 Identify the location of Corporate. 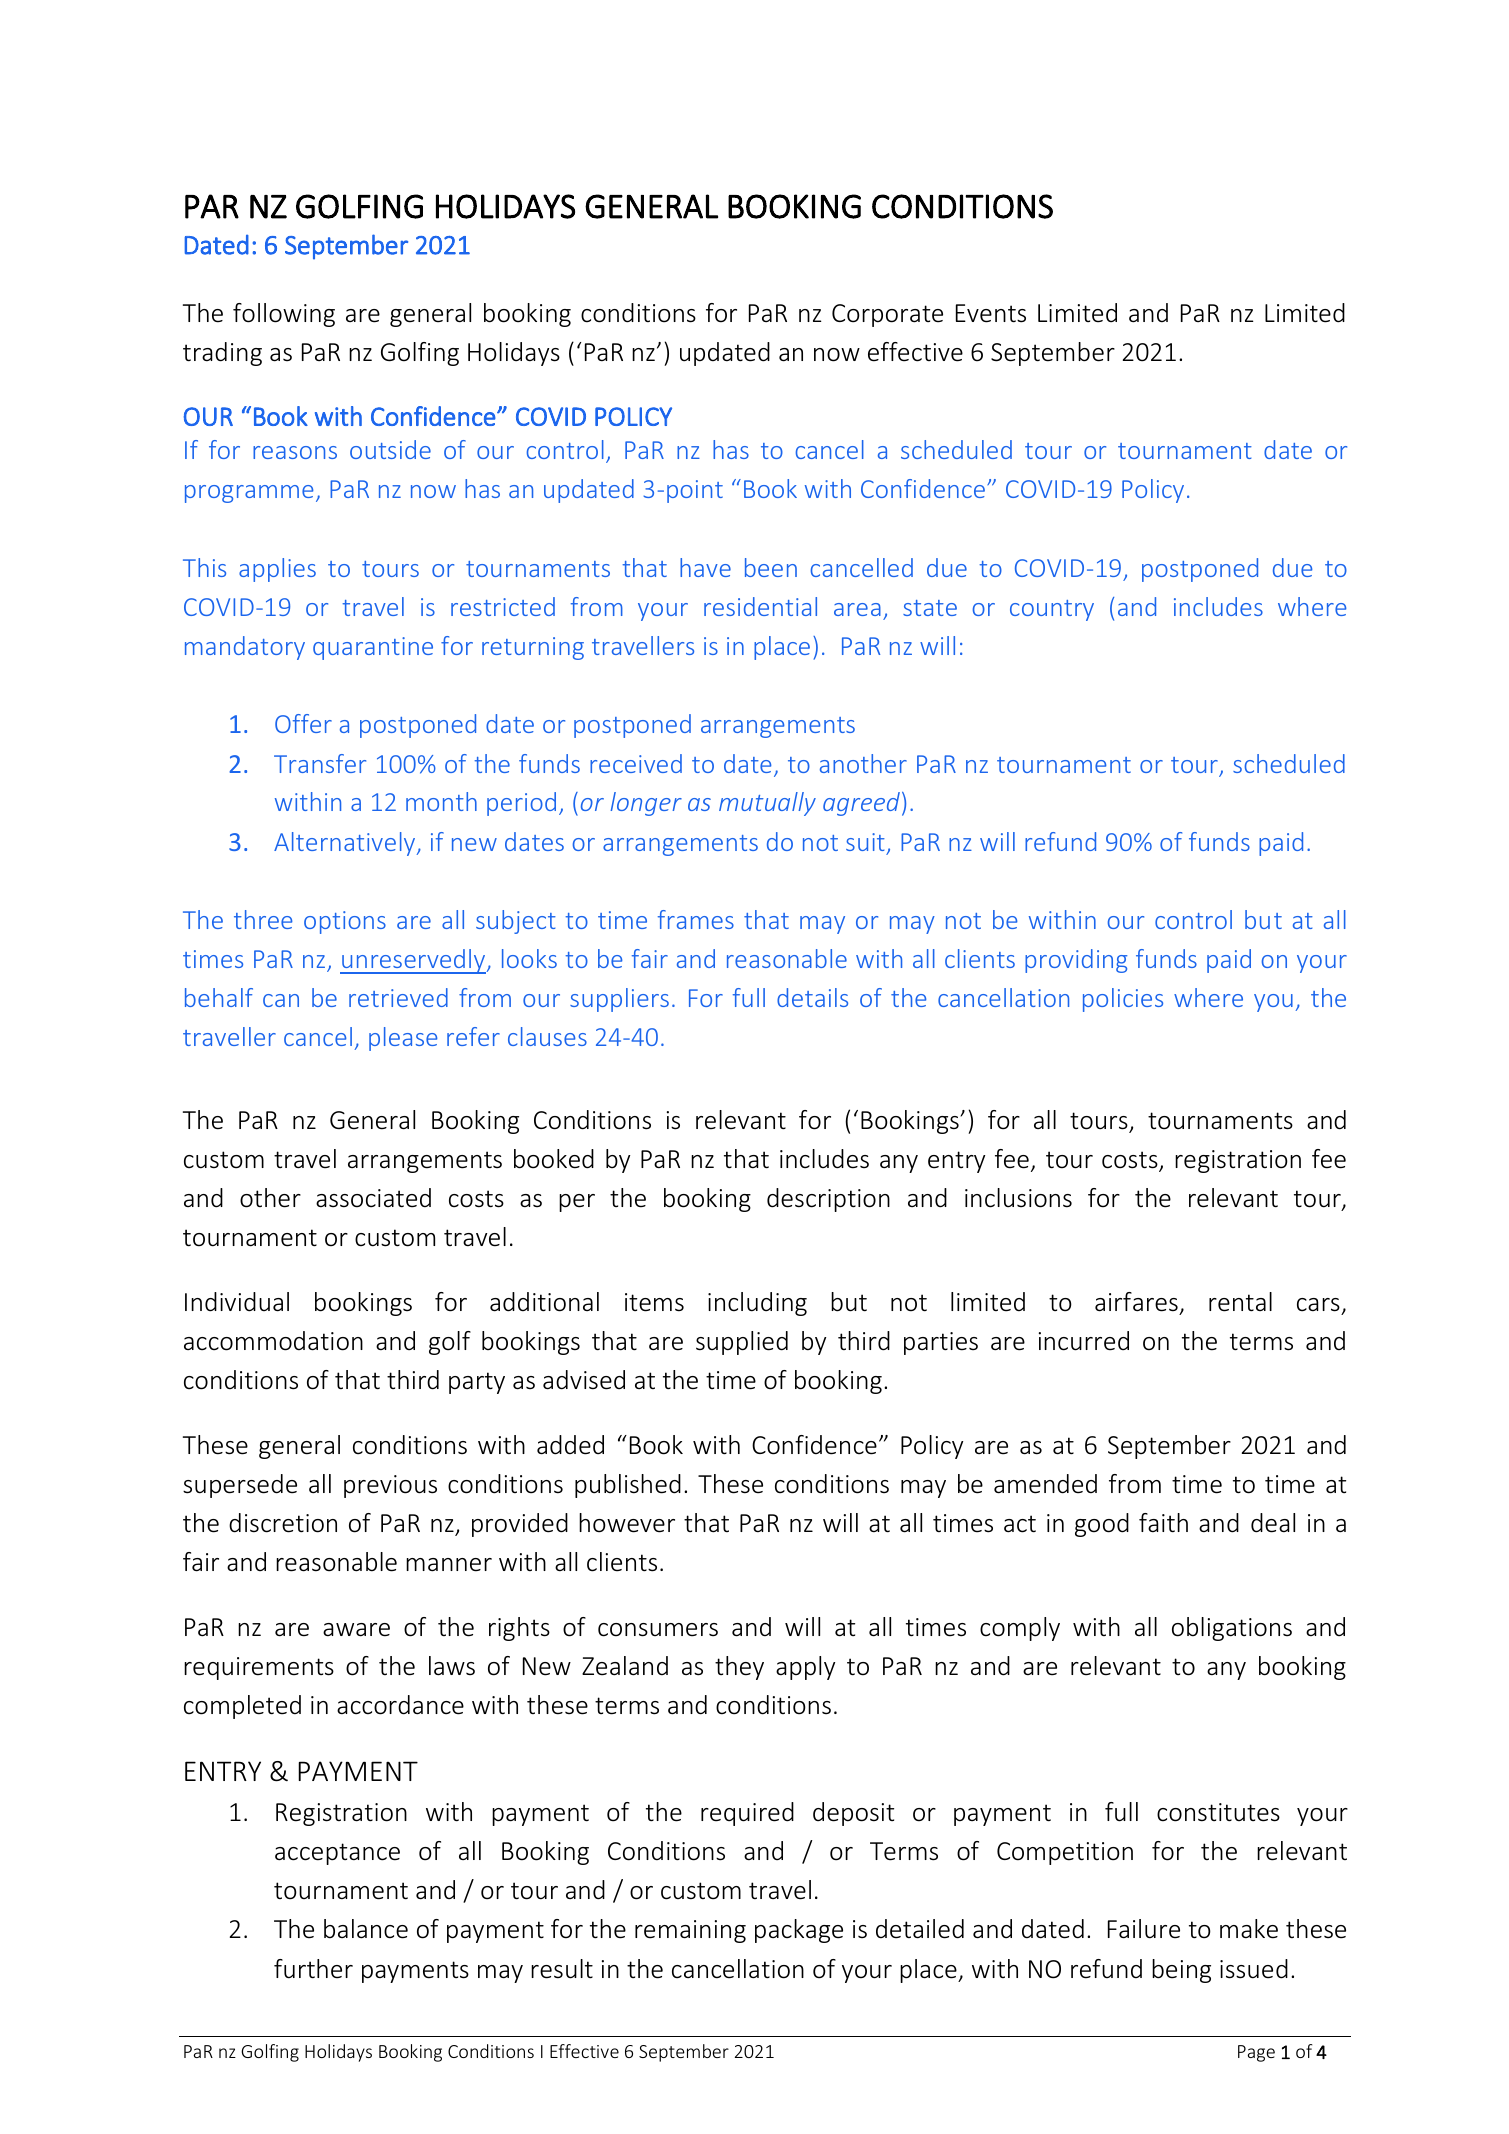
(887, 315).
